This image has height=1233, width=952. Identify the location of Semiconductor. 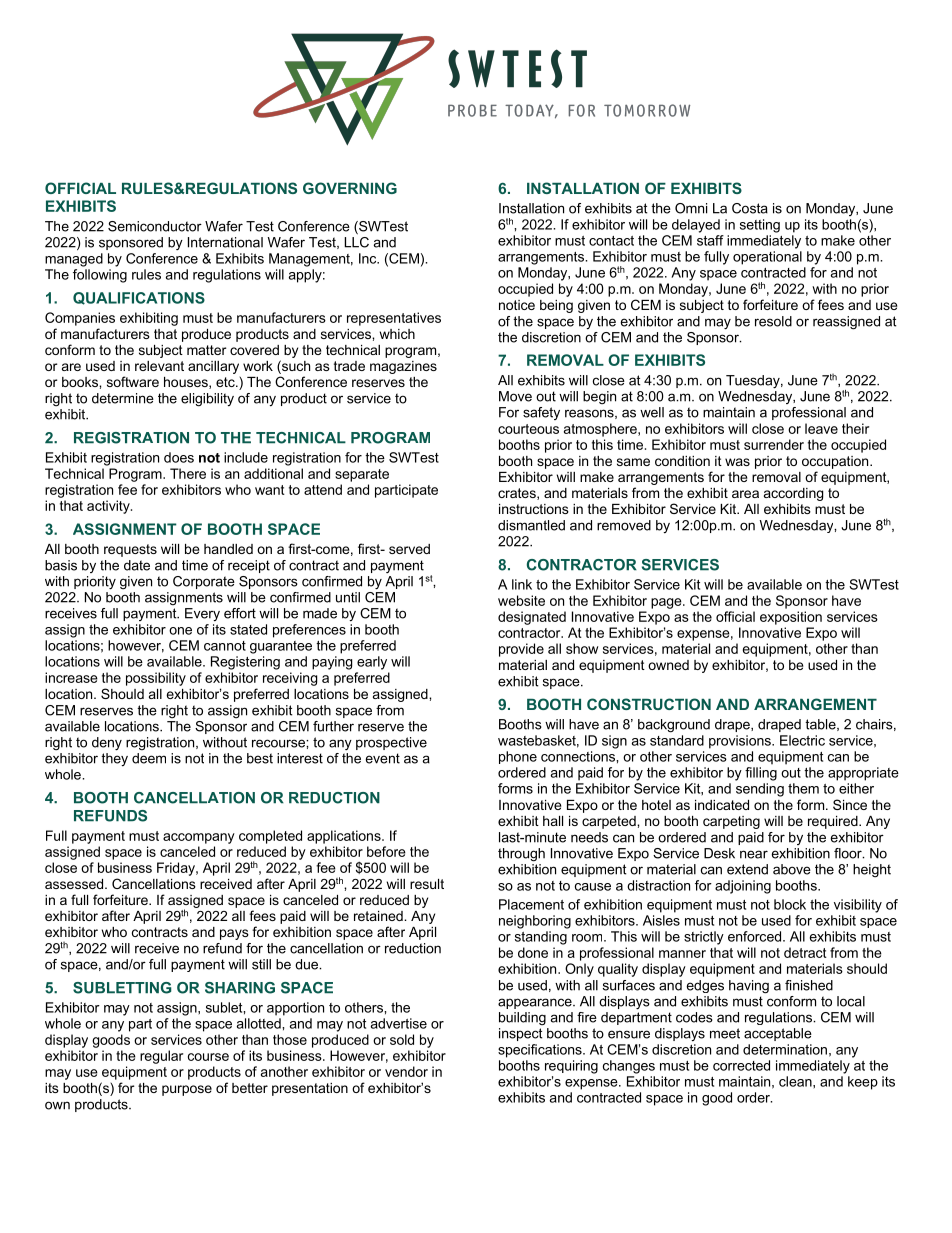
(155, 226).
